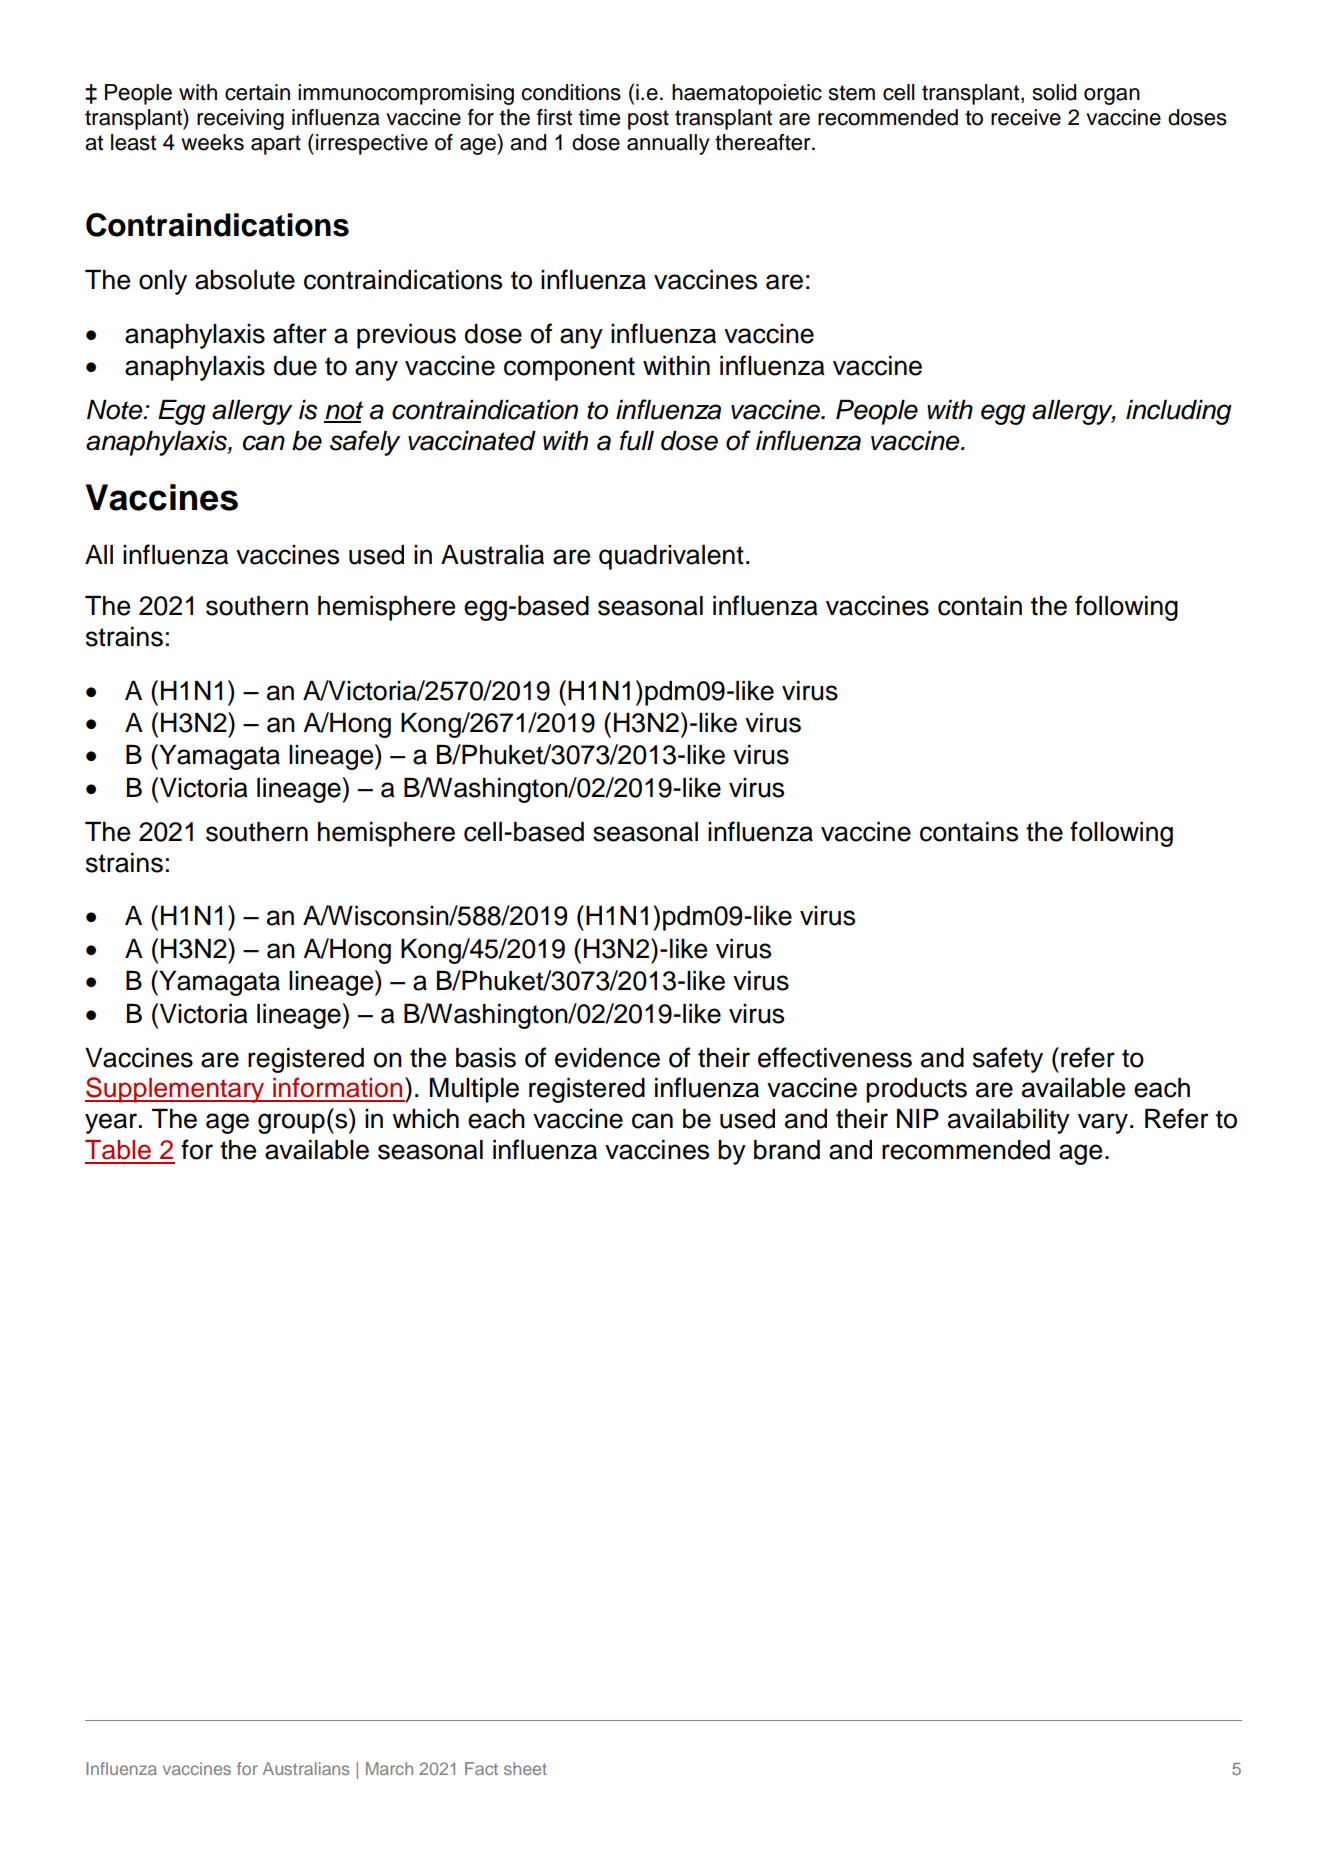 This screenshot has width=1324, height=1872. I want to click on receive, so click(1026, 117).
